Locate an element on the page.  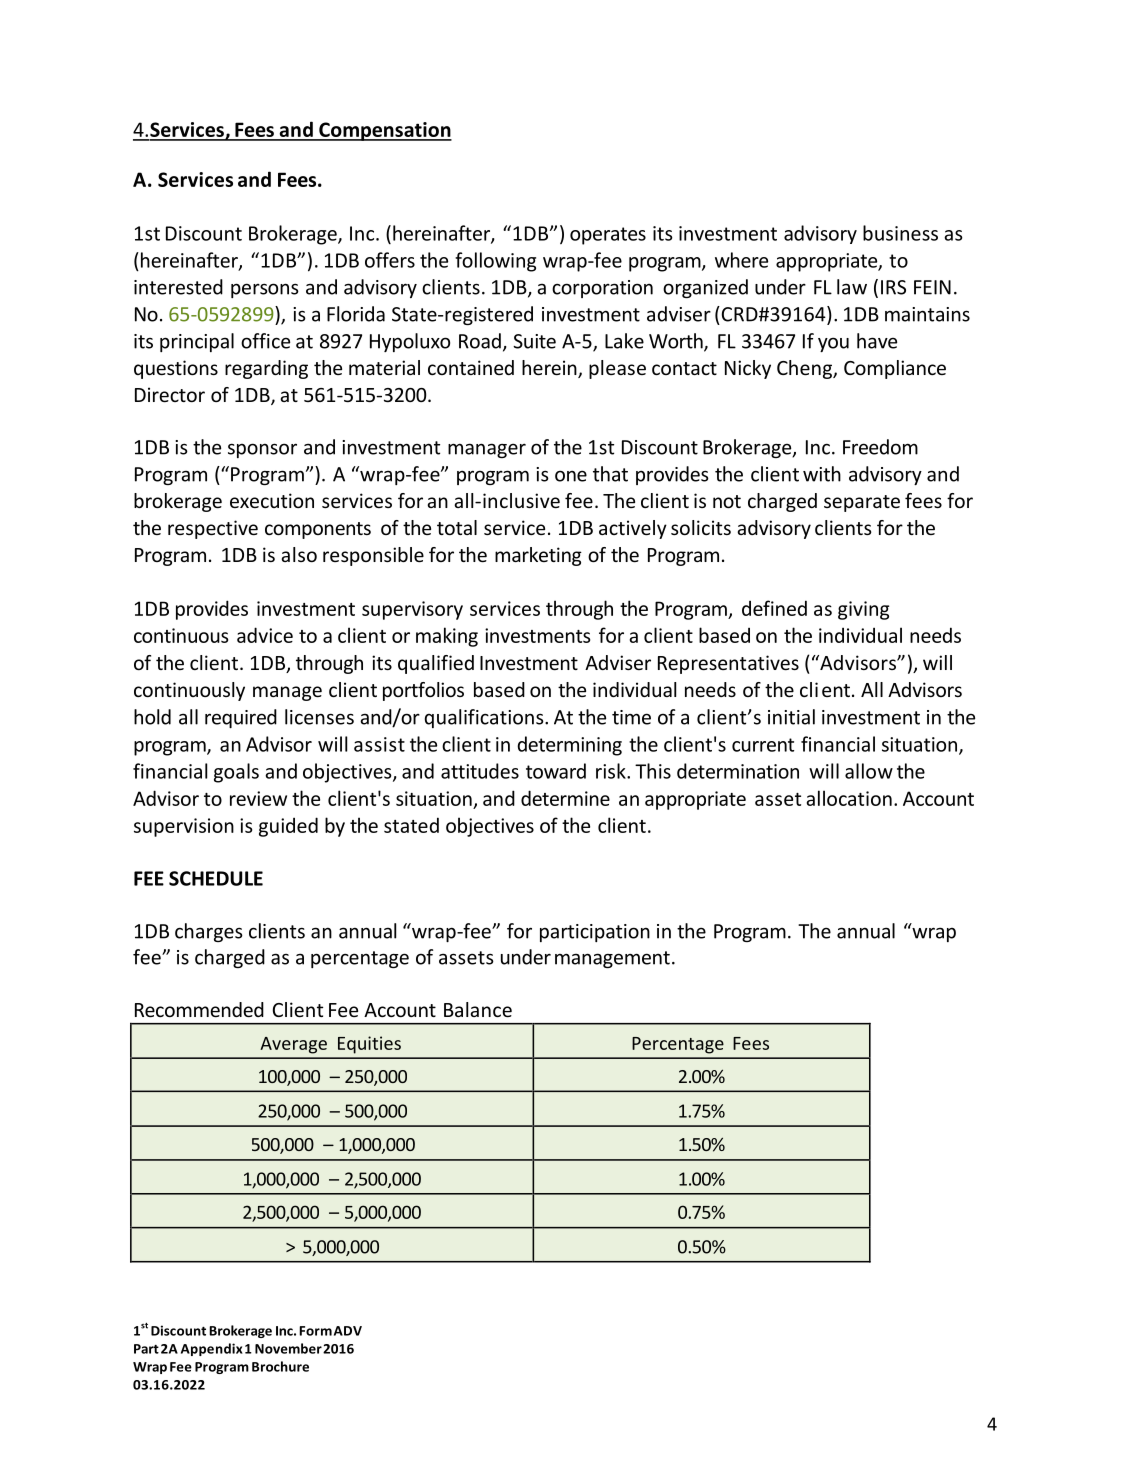
sponsor is located at coordinates (262, 450).
